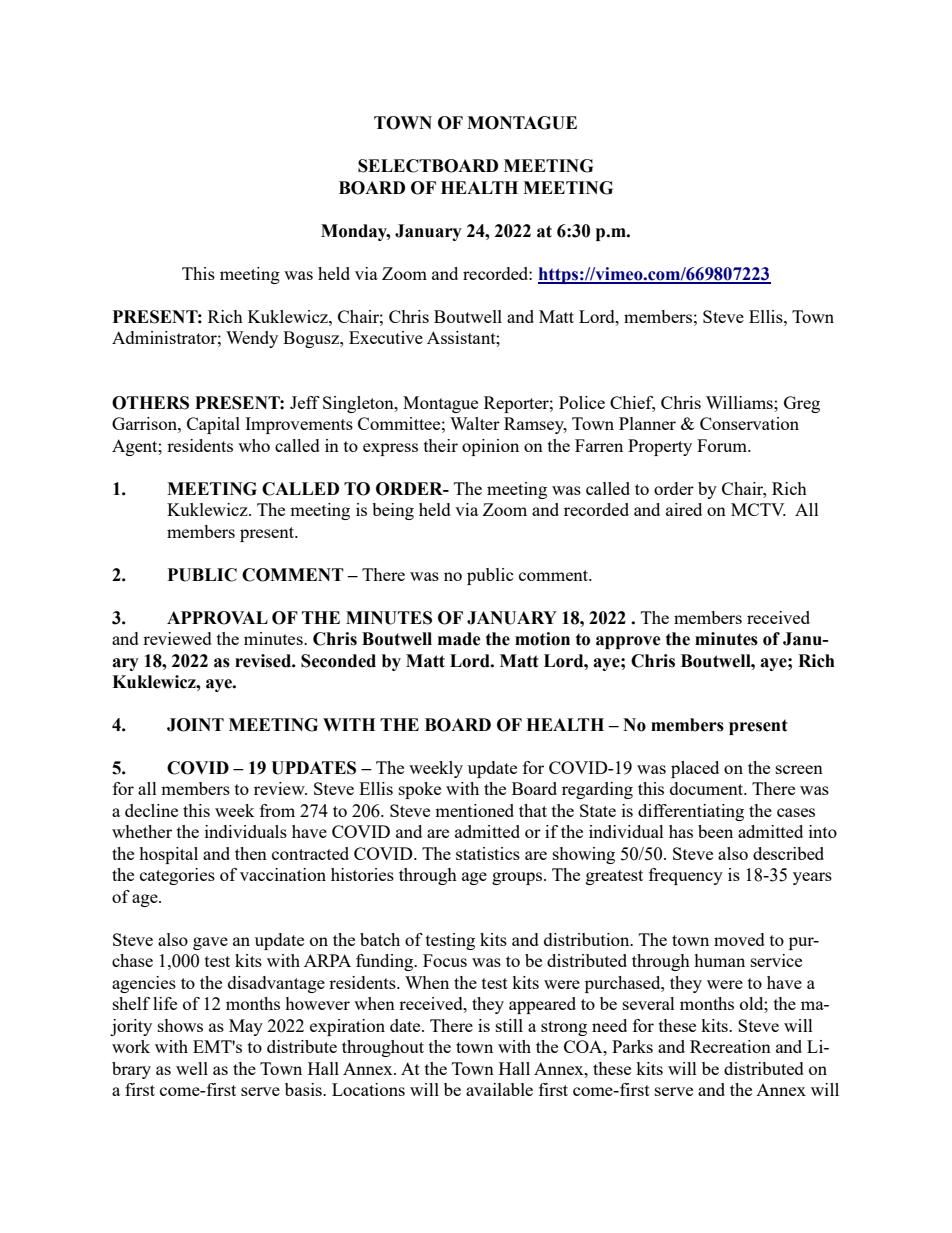  Describe the element at coordinates (195, 725) in the image. I see `JOINT` at that location.
